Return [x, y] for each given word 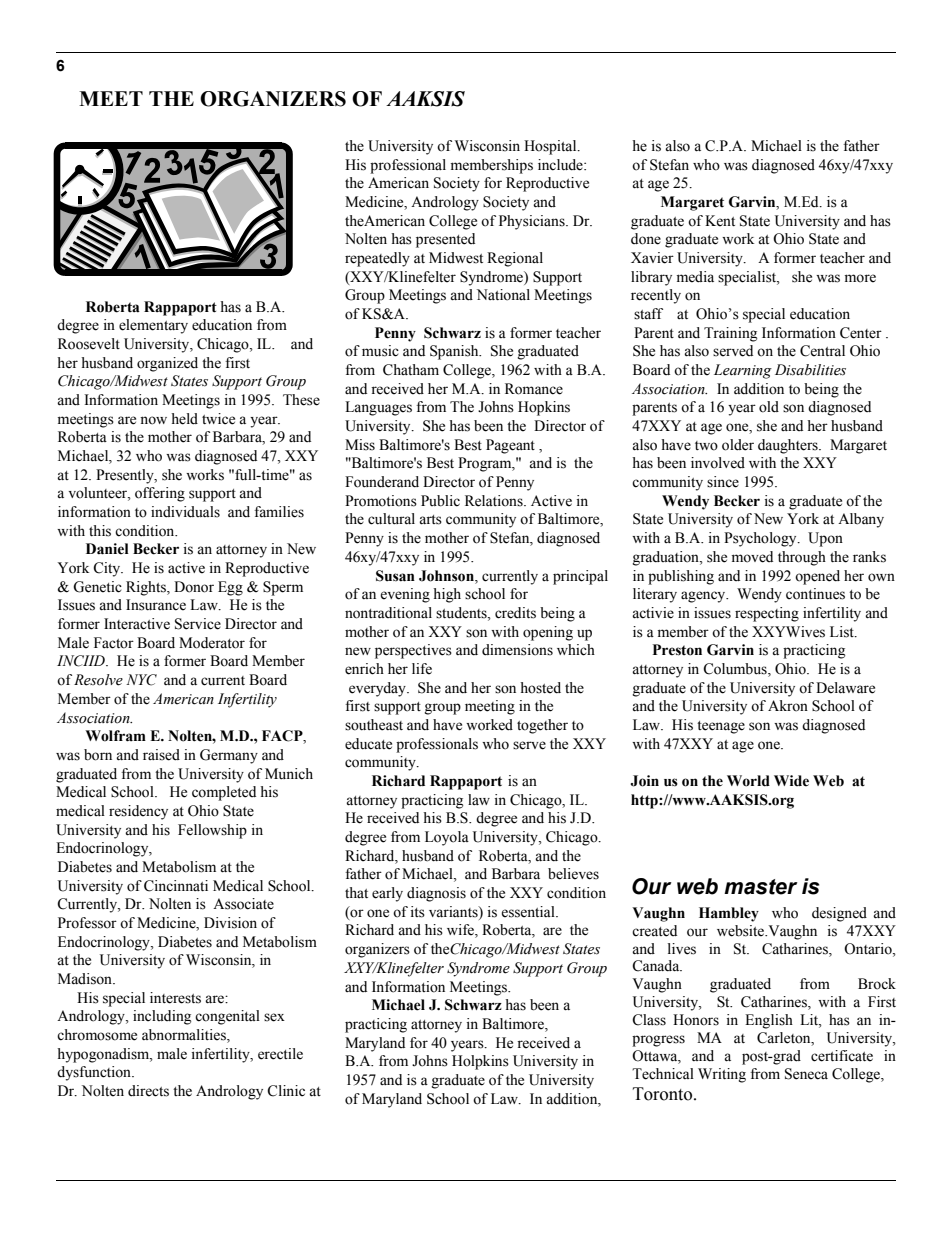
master [761, 887]
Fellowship [212, 831]
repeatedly [377, 259]
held [184, 419]
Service [198, 624]
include [561, 165]
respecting [767, 614]
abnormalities [185, 1036]
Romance [534, 389]
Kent [720, 221]
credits [515, 613]
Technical [663, 1074]
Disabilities [810, 370]
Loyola [447, 838]
